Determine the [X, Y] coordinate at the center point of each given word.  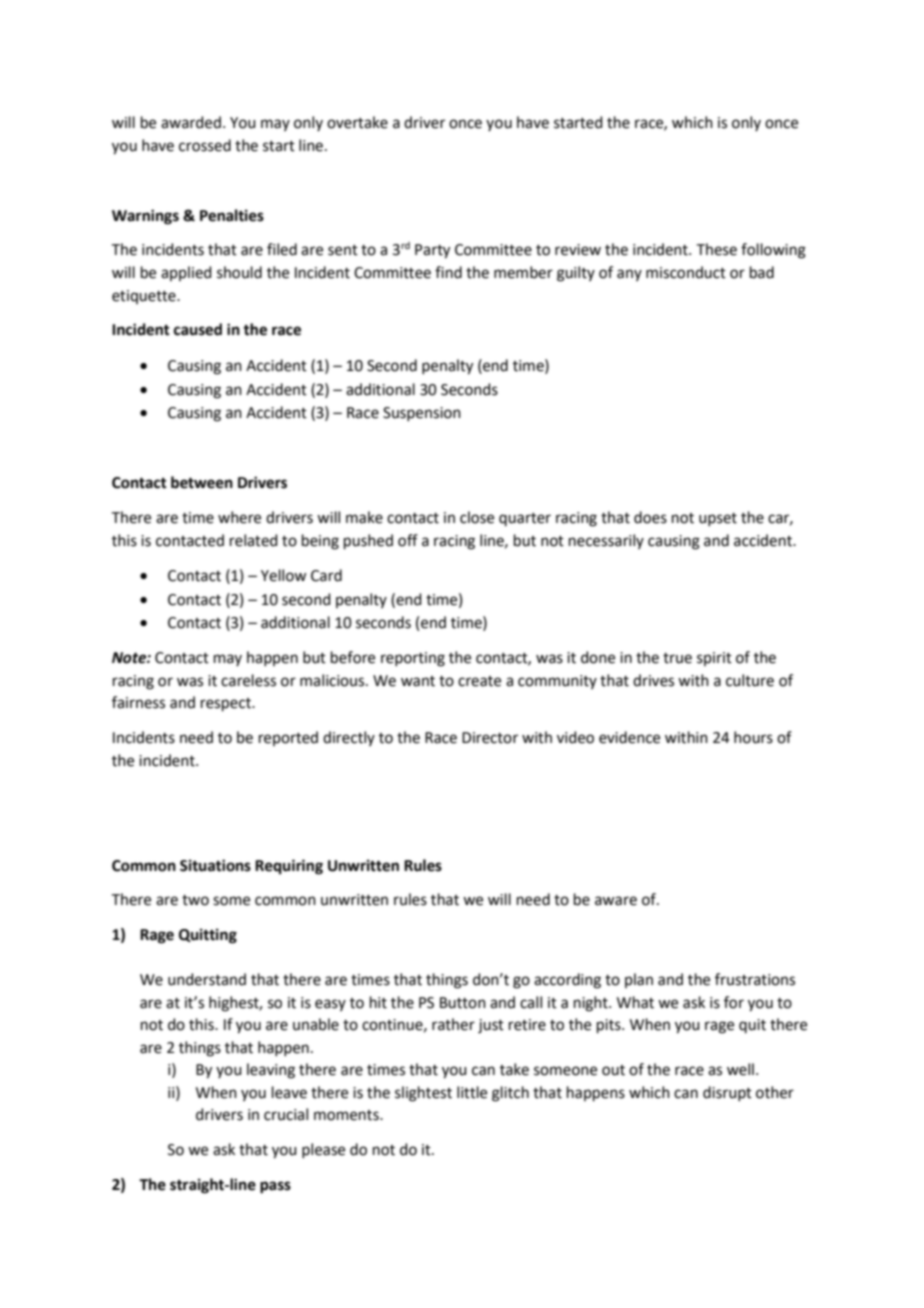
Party [432, 251]
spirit [714, 659]
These [717, 249]
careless [248, 680]
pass [275, 1187]
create [479, 681]
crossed [205, 145]
